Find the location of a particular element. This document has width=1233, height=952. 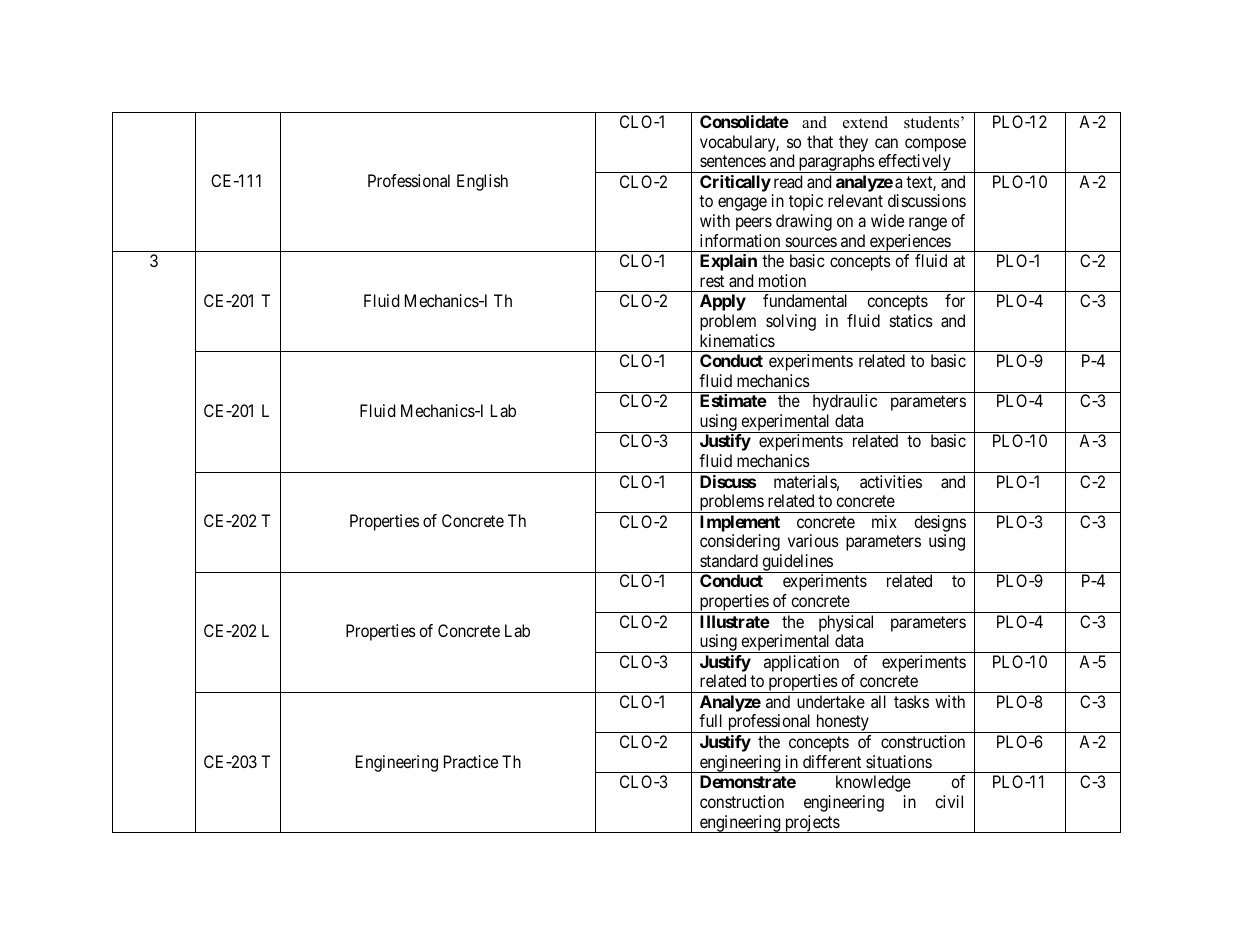

information is located at coordinates (740, 240).
